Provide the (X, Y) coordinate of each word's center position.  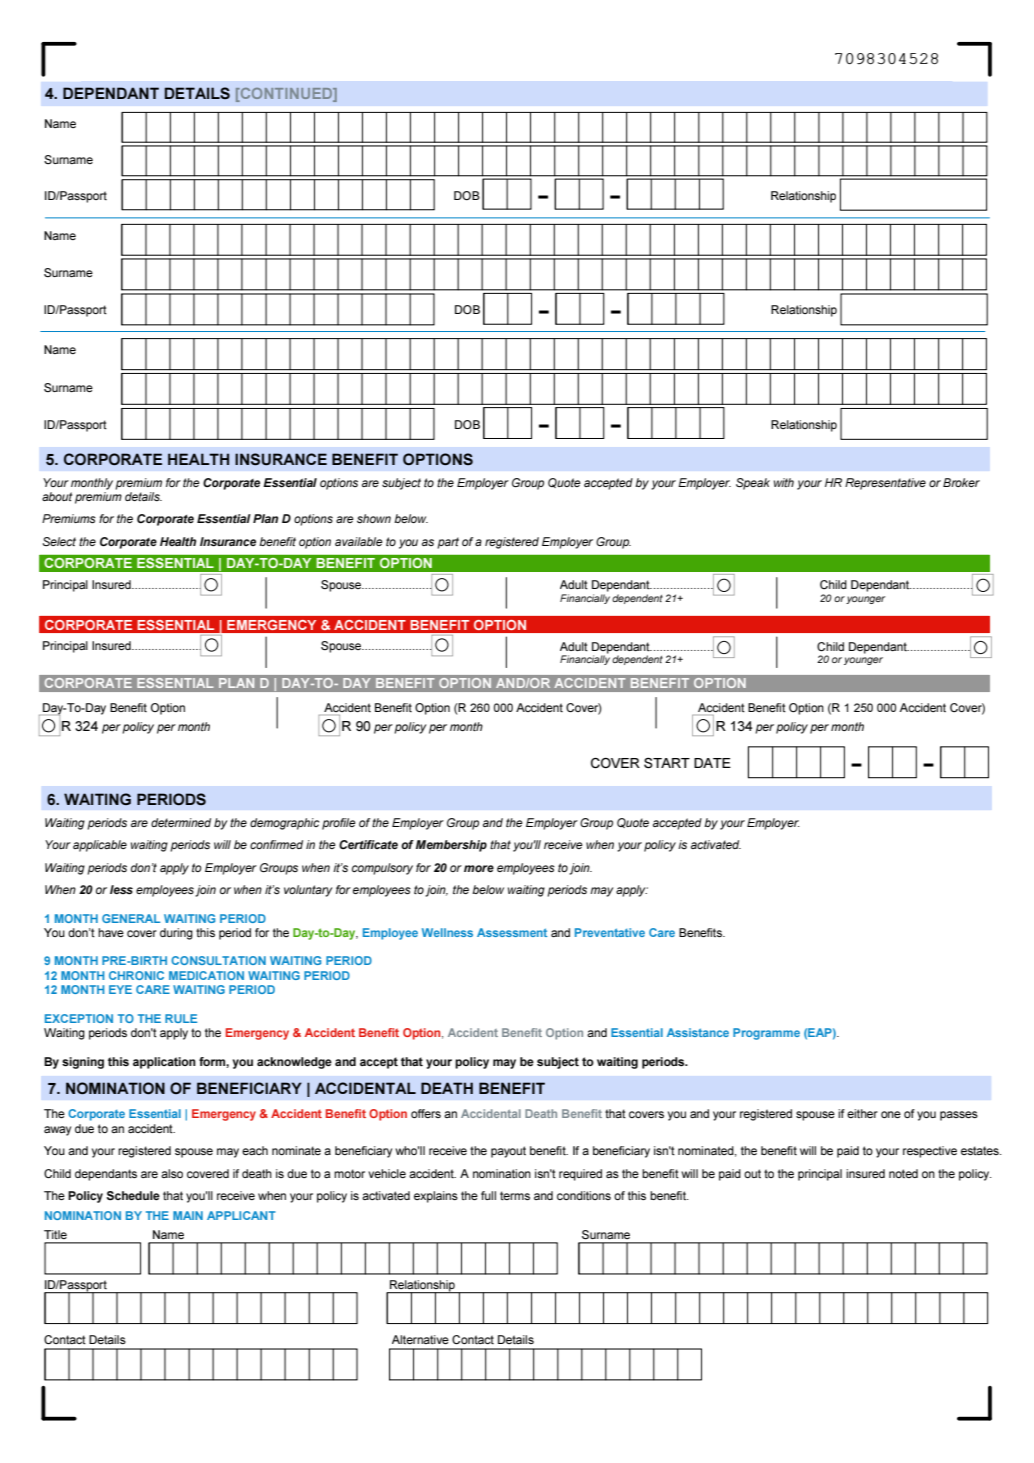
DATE (712, 763)
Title (55, 1234)
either (862, 1113)
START (667, 763)
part (448, 543)
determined (181, 822)
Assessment (512, 932)
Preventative (610, 932)
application (164, 1063)
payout (508, 1152)
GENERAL (131, 918)
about (57, 496)
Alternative (420, 1339)
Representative (885, 484)
